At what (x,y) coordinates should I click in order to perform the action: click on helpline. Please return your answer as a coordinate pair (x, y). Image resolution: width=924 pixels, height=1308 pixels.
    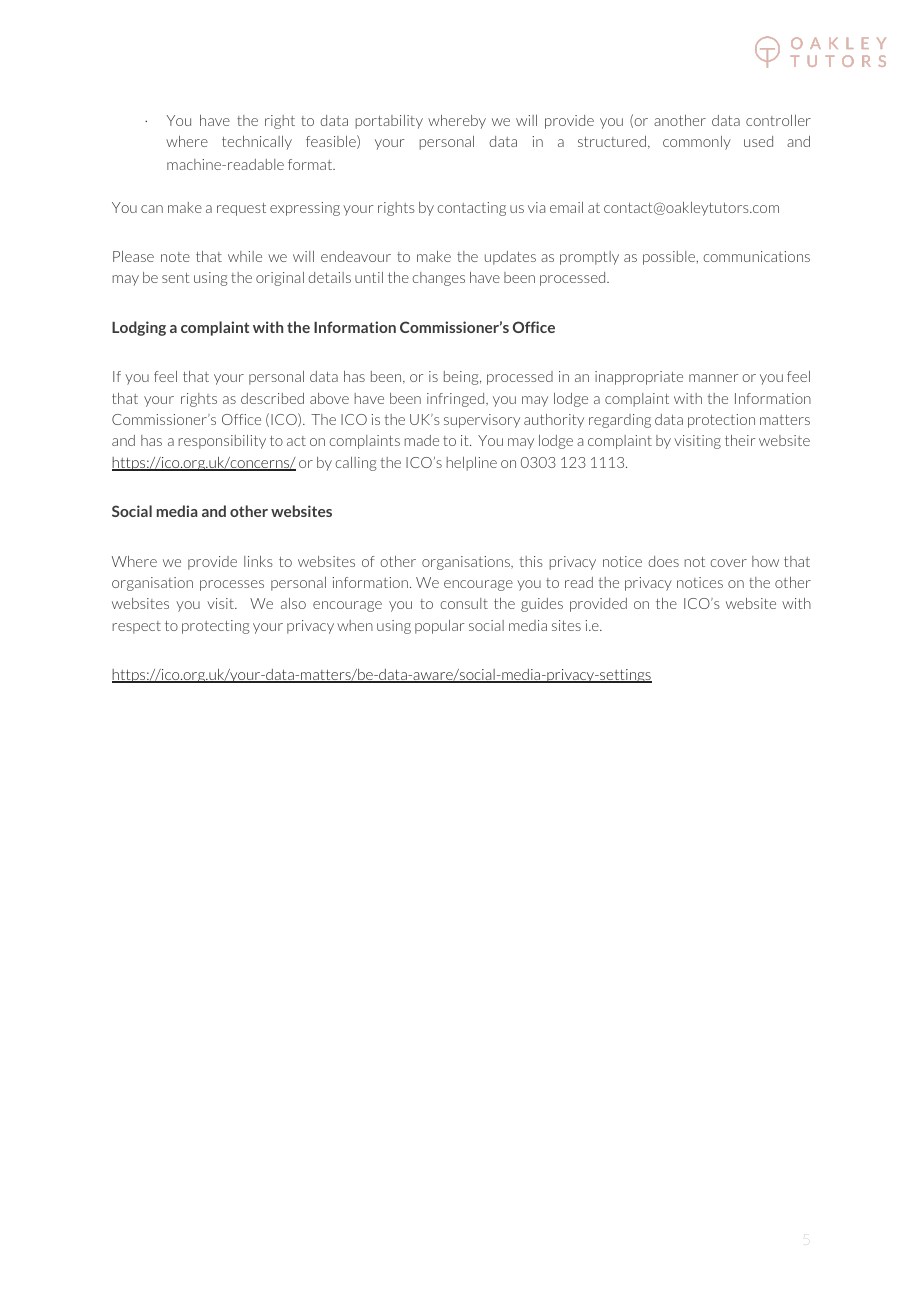
    Looking at the image, I should click on (471, 464).
